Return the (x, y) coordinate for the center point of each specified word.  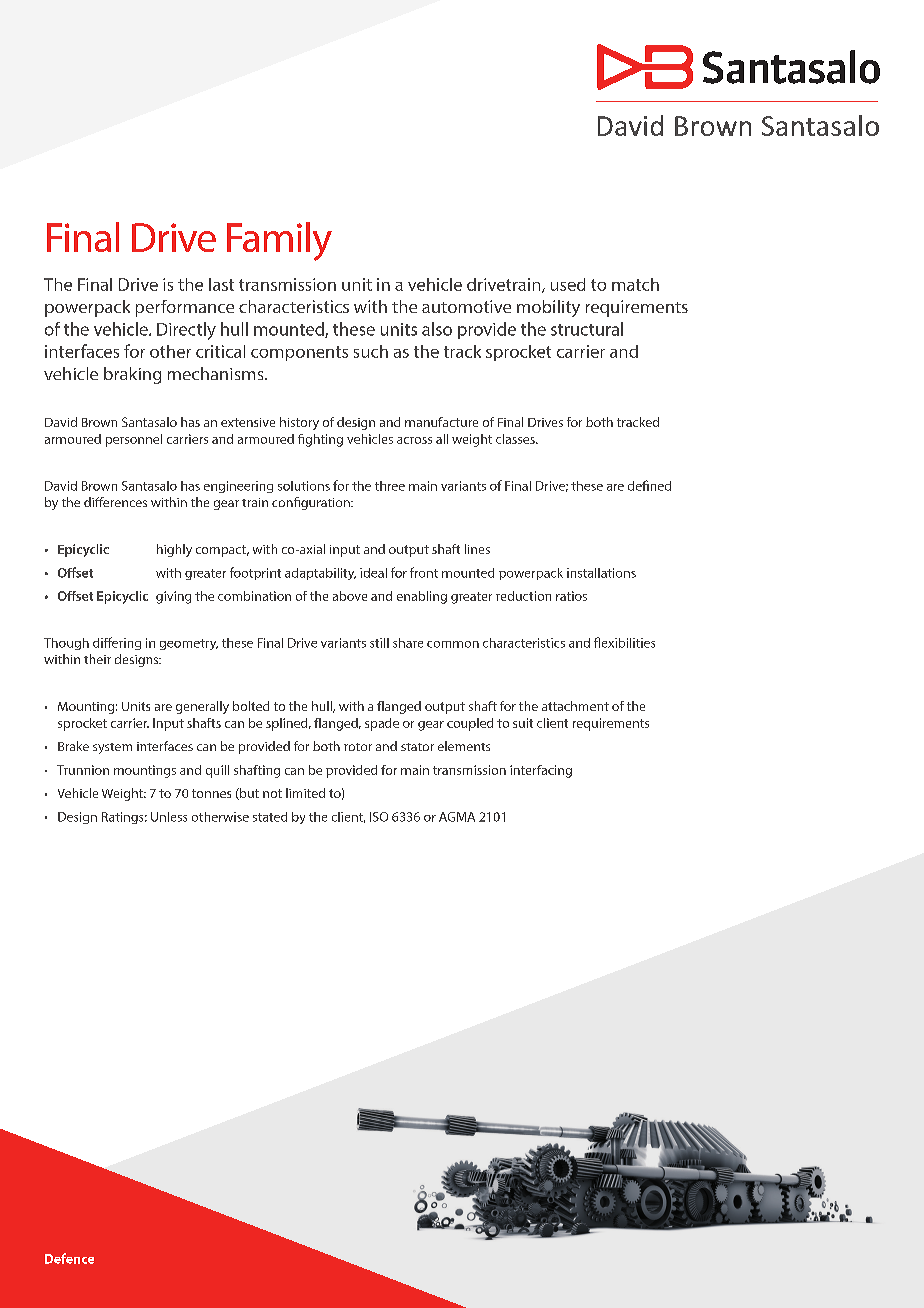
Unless (169, 817)
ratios (571, 596)
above (350, 596)
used (568, 284)
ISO (379, 817)
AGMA (457, 817)
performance (185, 308)
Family (279, 241)
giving (173, 597)
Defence (69, 1258)
